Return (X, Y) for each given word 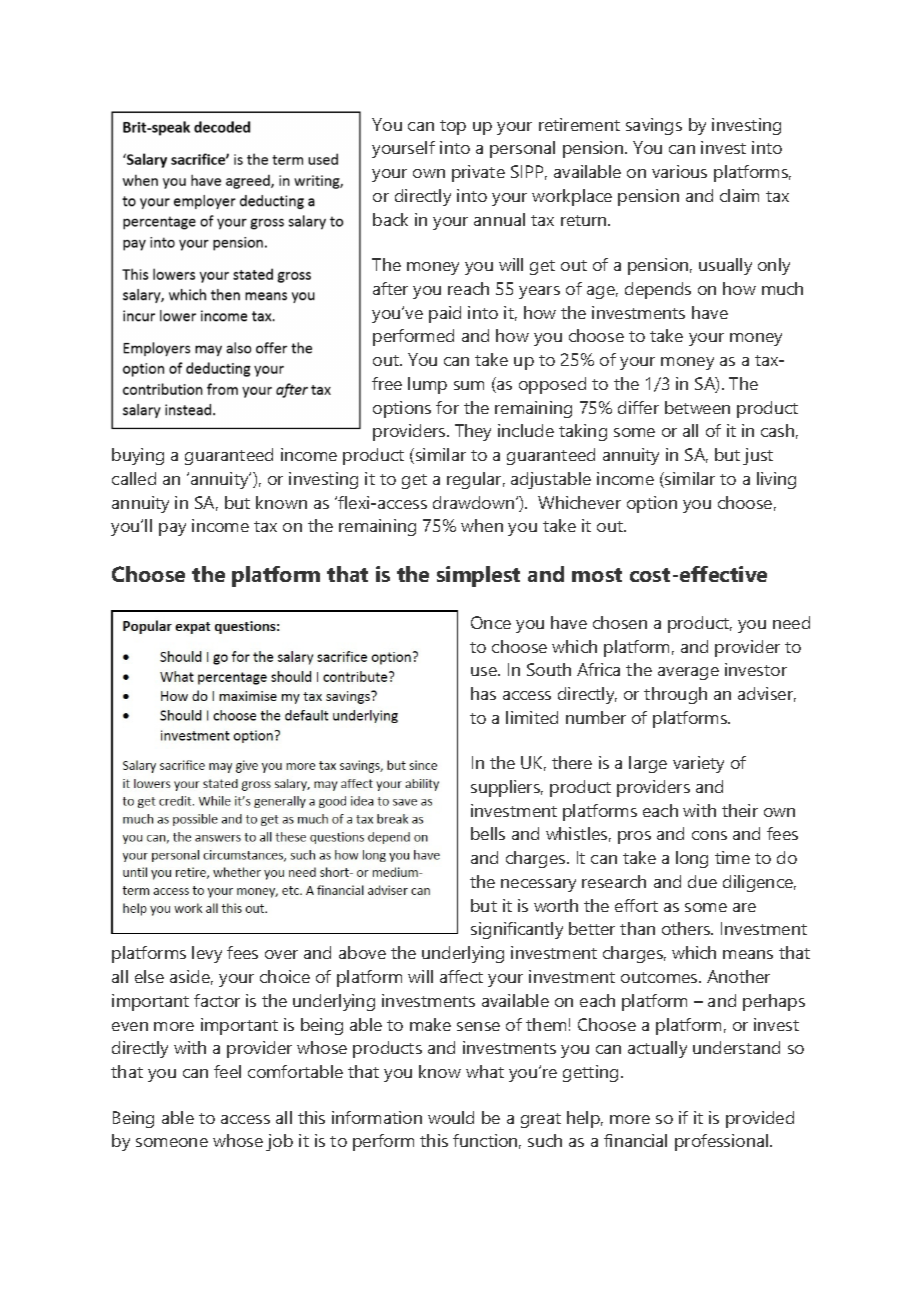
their (740, 810)
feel (227, 1071)
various (679, 171)
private (478, 173)
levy (207, 954)
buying (138, 456)
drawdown (475, 502)
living (776, 480)
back (390, 219)
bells (488, 833)
